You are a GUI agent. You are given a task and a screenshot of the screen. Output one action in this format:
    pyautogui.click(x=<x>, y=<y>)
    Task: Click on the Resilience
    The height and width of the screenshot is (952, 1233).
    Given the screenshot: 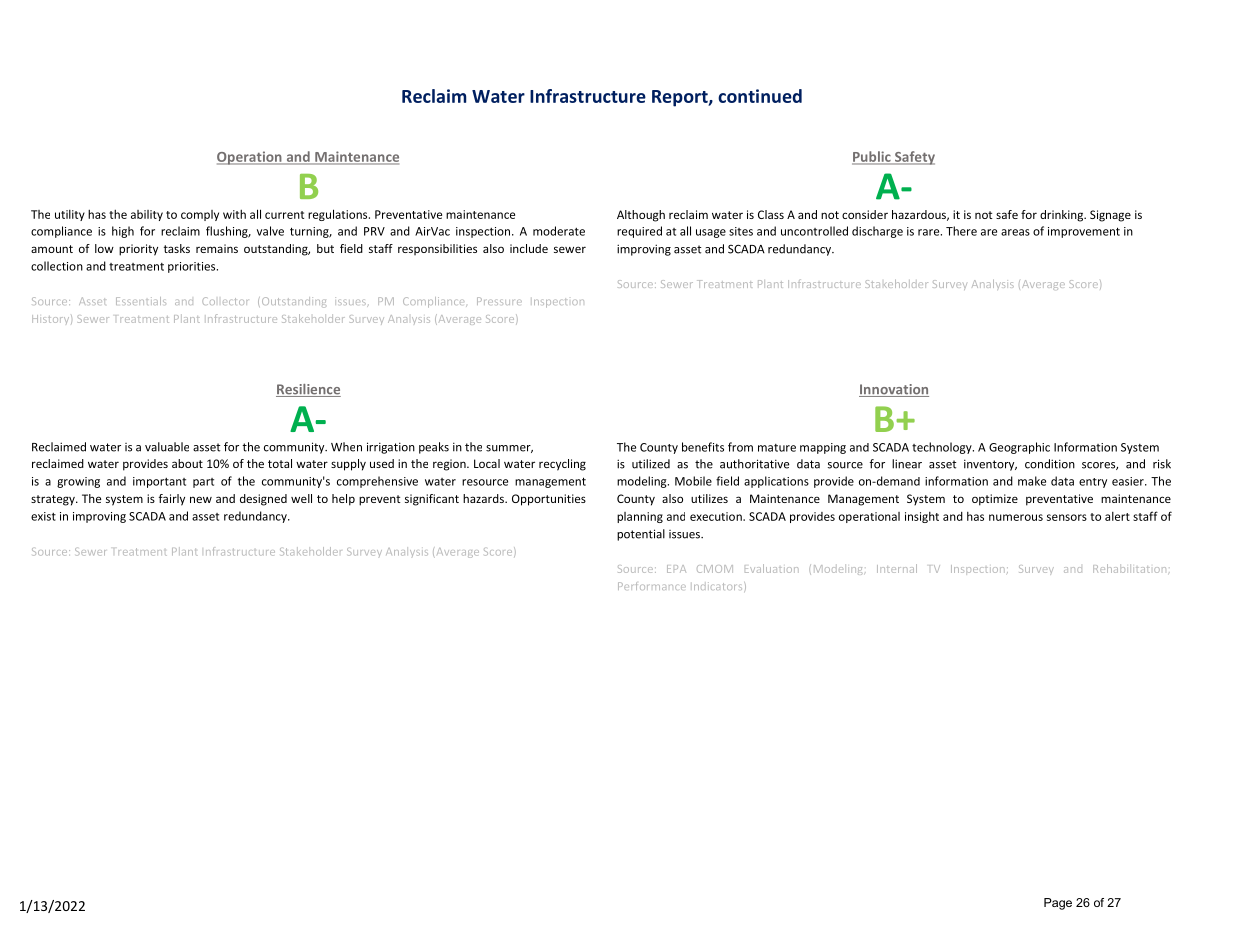 What is the action you would take?
    pyautogui.click(x=308, y=390)
